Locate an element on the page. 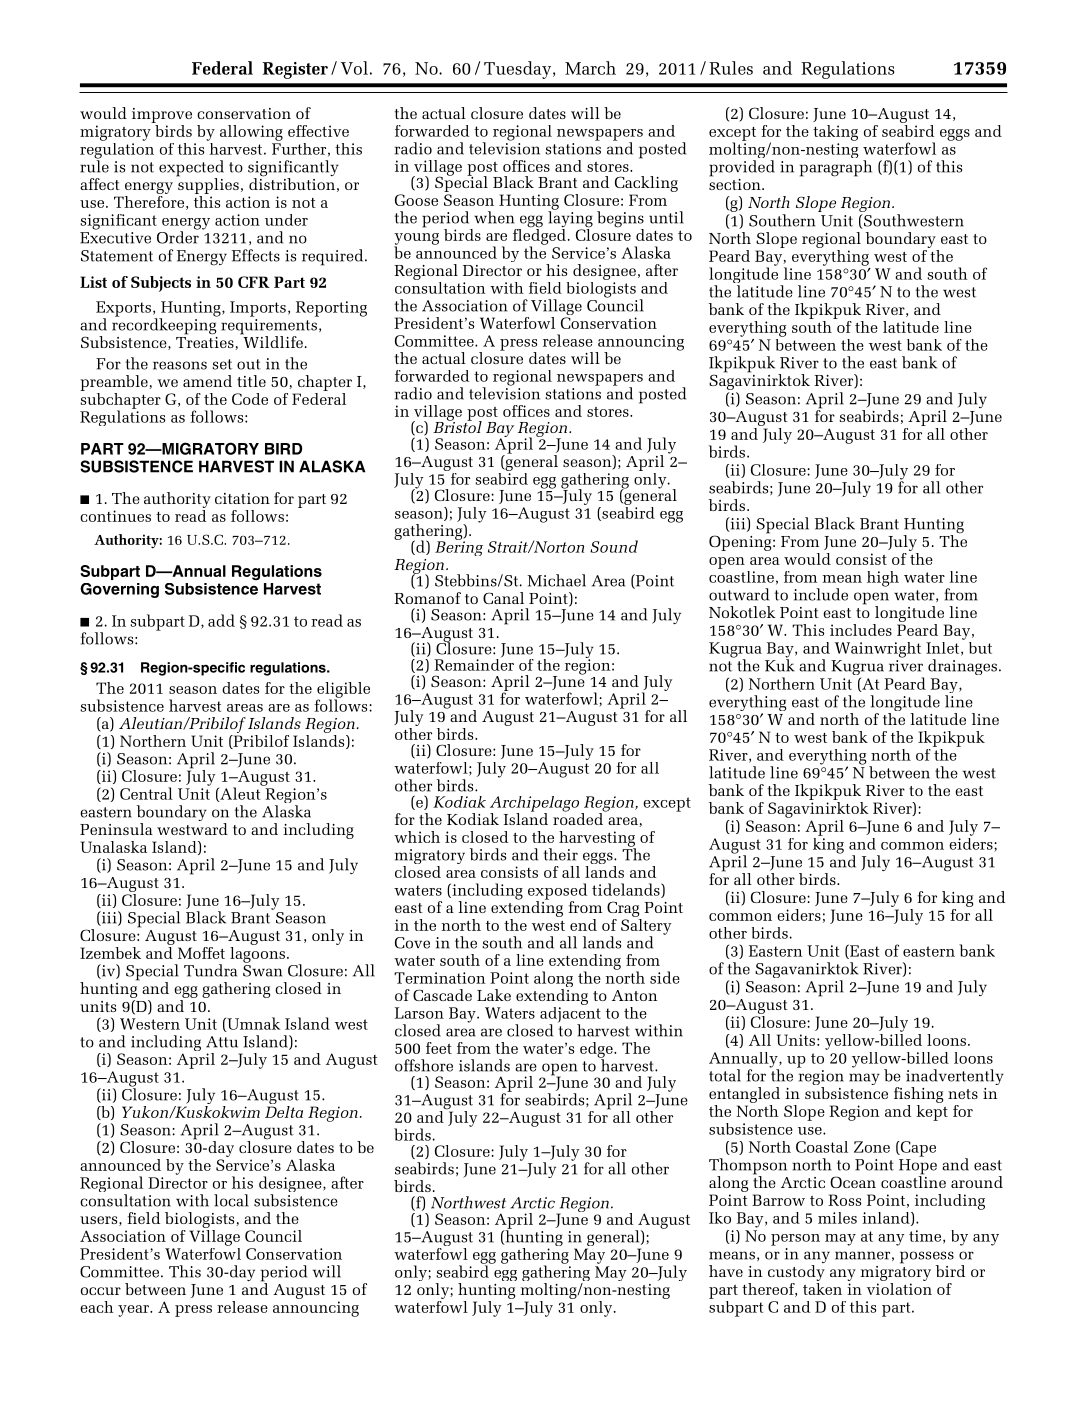  exposed is located at coordinates (557, 892).
